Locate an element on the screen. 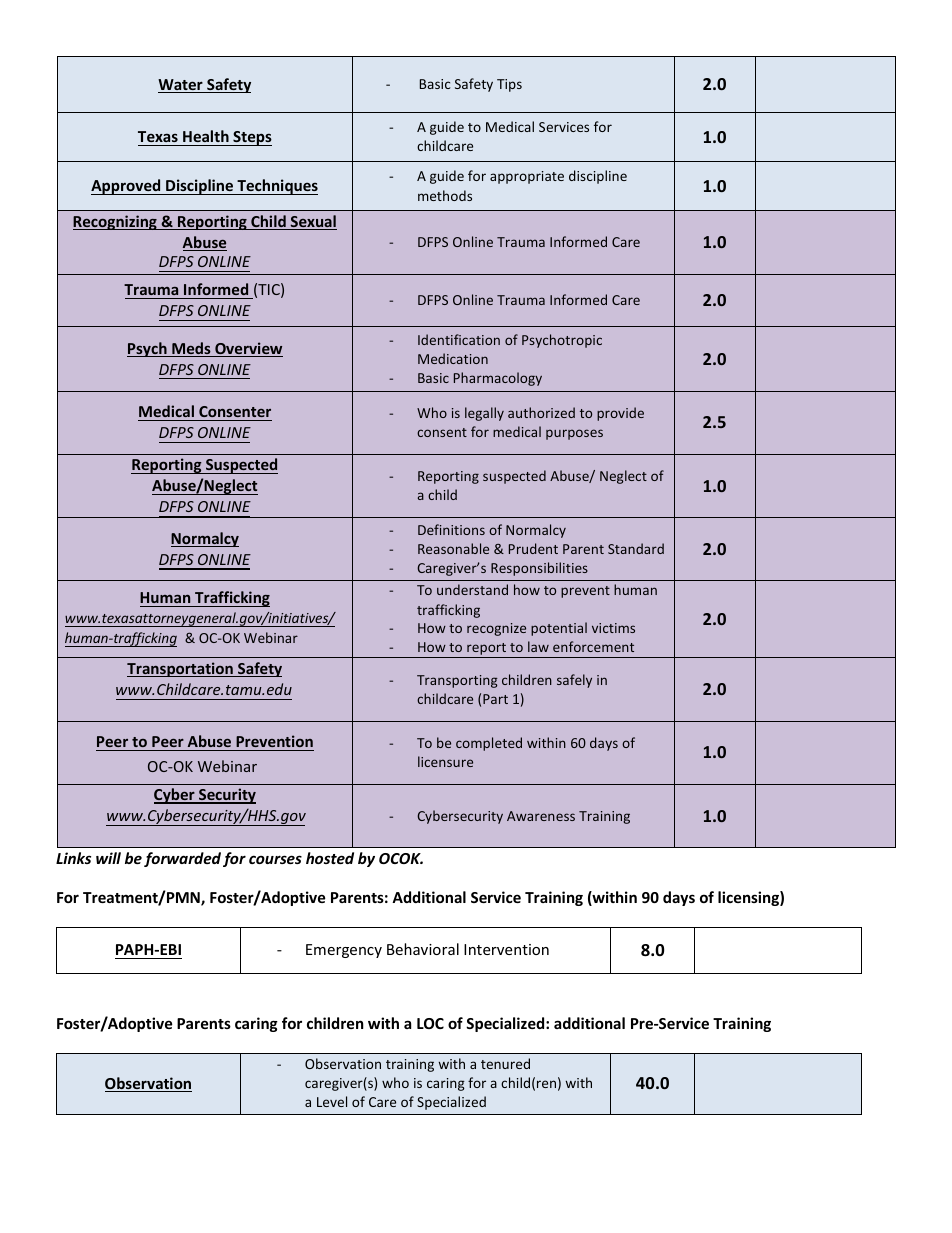  tenured is located at coordinates (505, 1063).
